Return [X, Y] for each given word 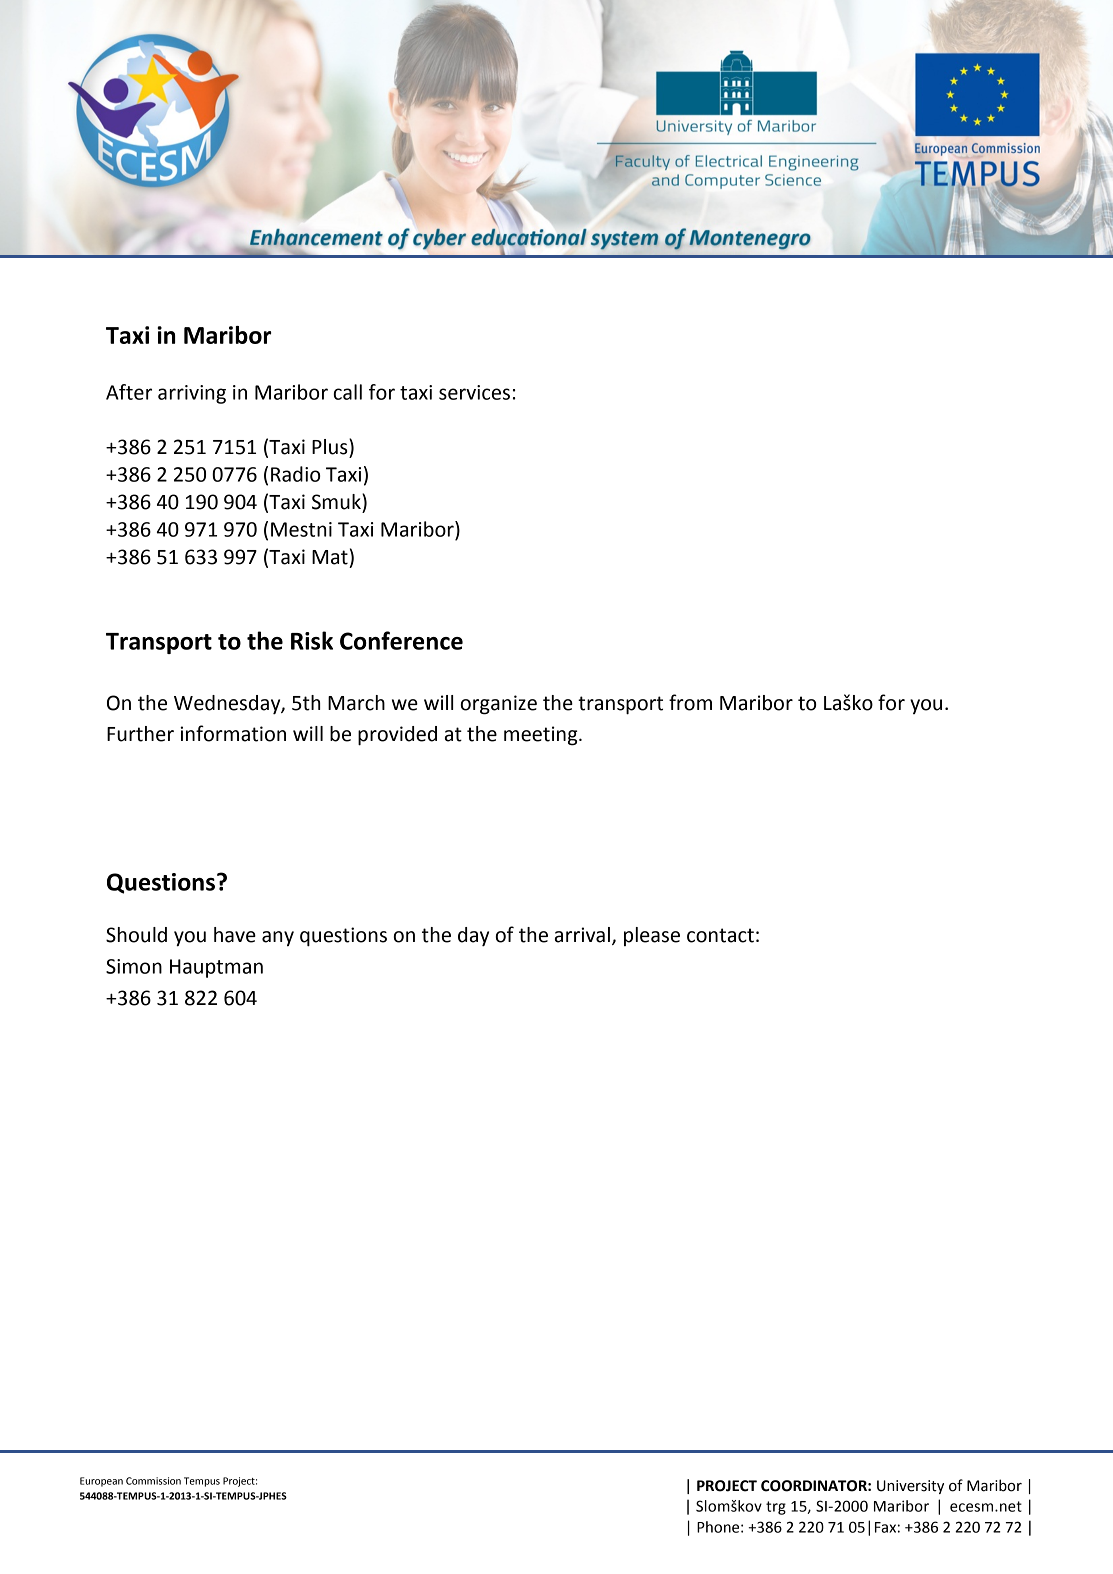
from [690, 702]
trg [776, 1508]
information [233, 733]
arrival [582, 935]
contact [720, 935]
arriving [192, 394]
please [652, 936]
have [235, 935]
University [910, 1487]
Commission [153, 1481]
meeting [542, 736]
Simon [134, 966]
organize [499, 705]
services [474, 392]
